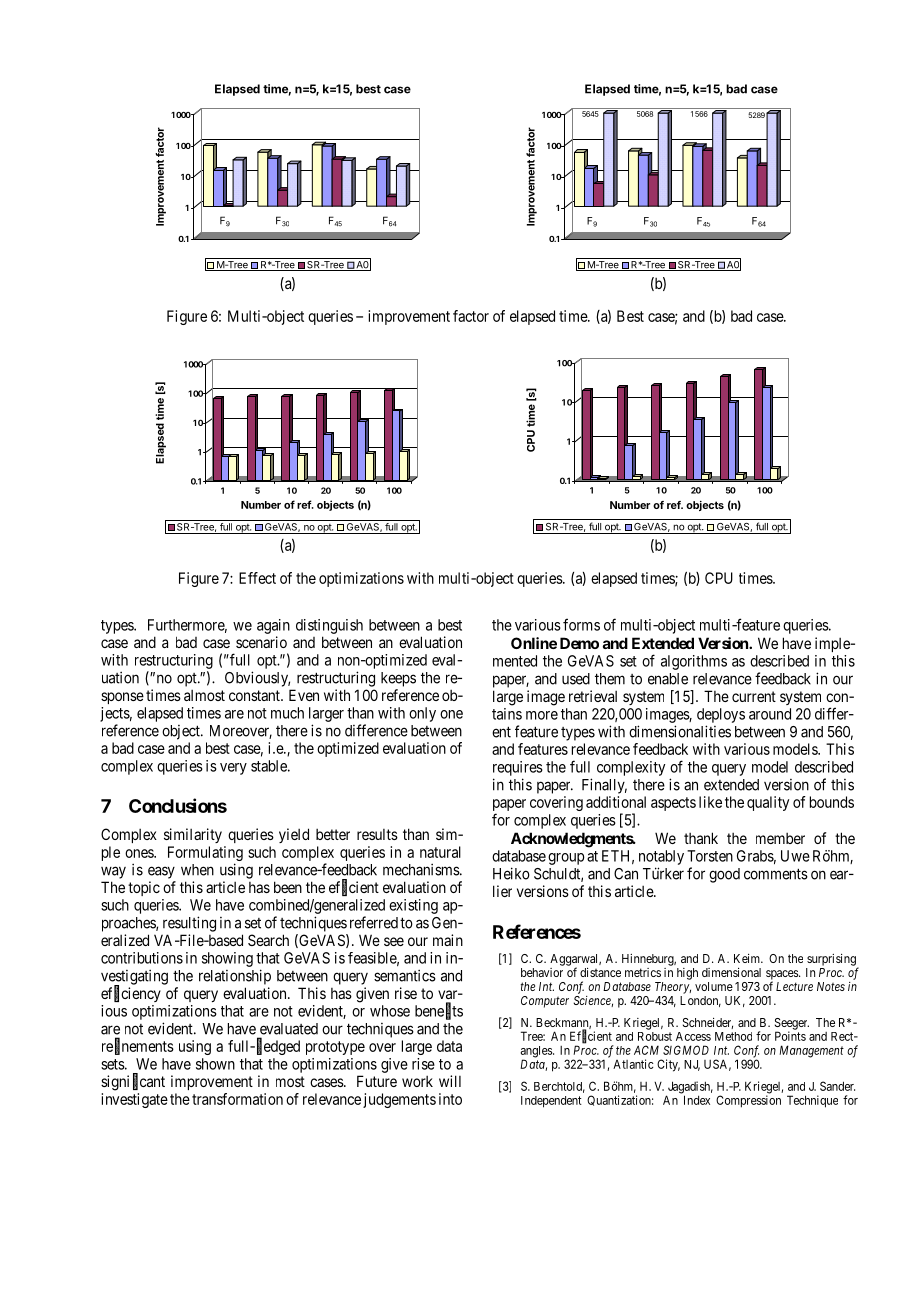  What do you see at coordinates (422, 714) in the screenshot?
I see `only` at bounding box center [422, 714].
